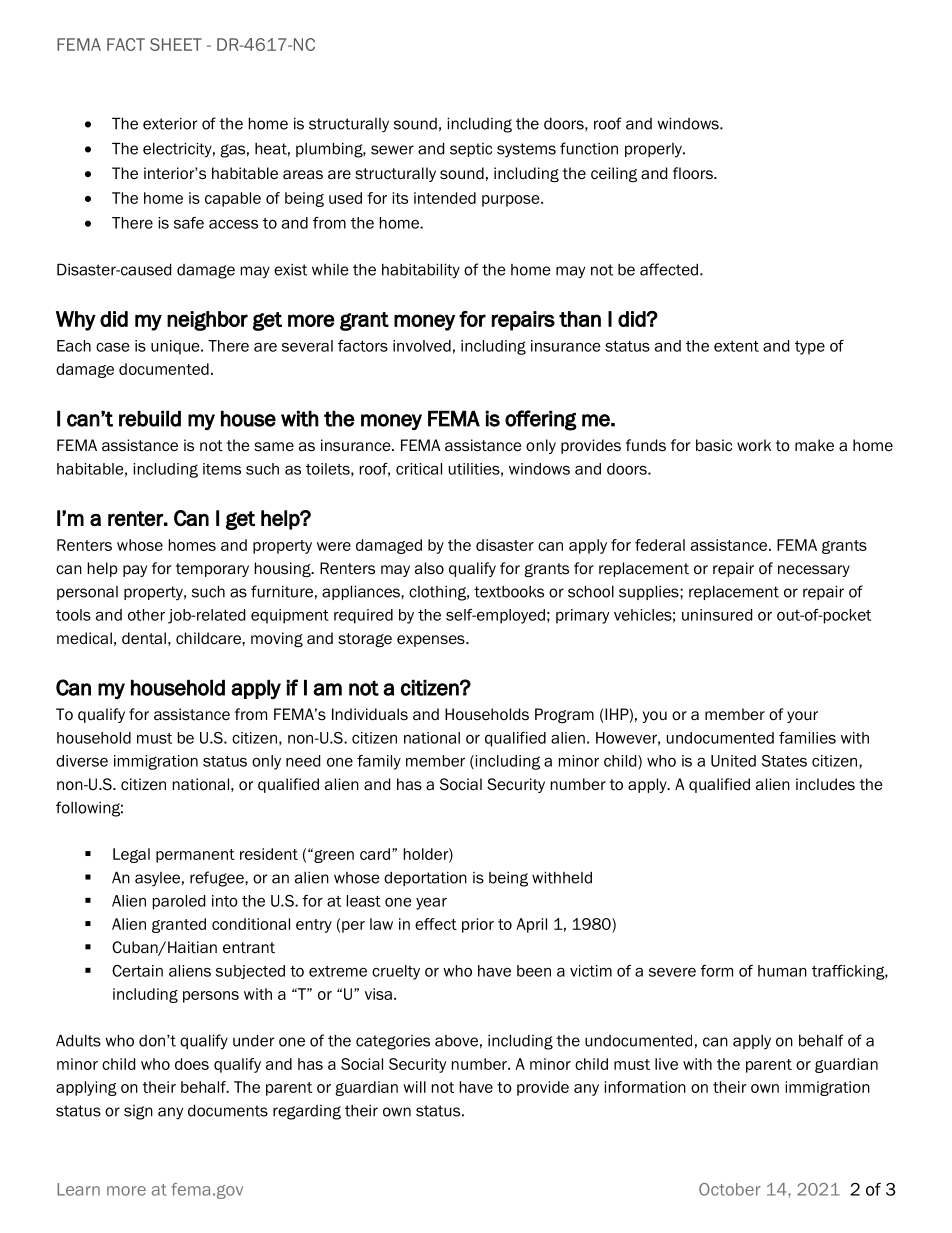  Describe the element at coordinates (654, 150) in the screenshot. I see `properly` at that location.
